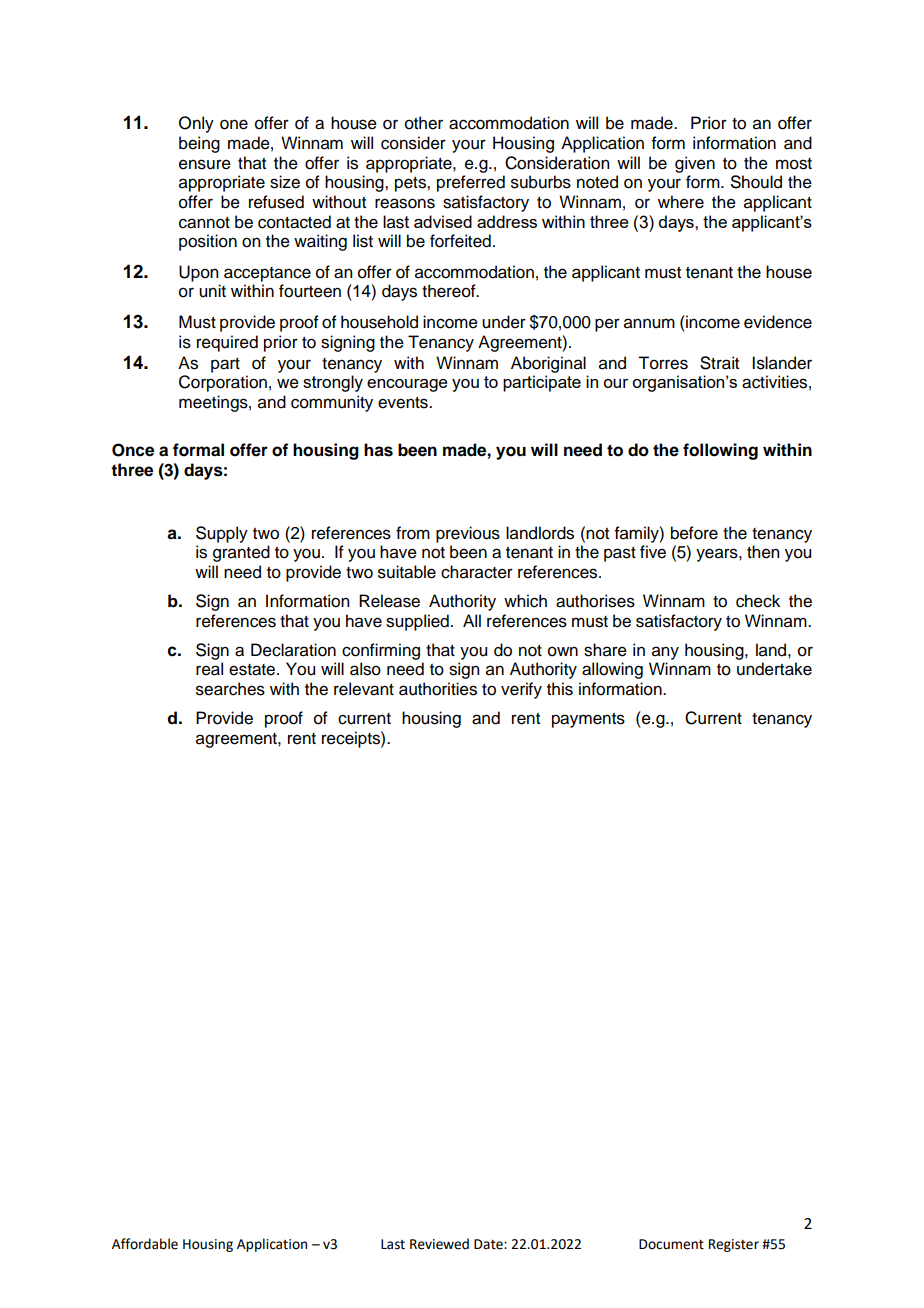 The height and width of the image is (1308, 924). What do you see at coordinates (145, 1244) in the image?
I see `Affordable` at bounding box center [145, 1244].
